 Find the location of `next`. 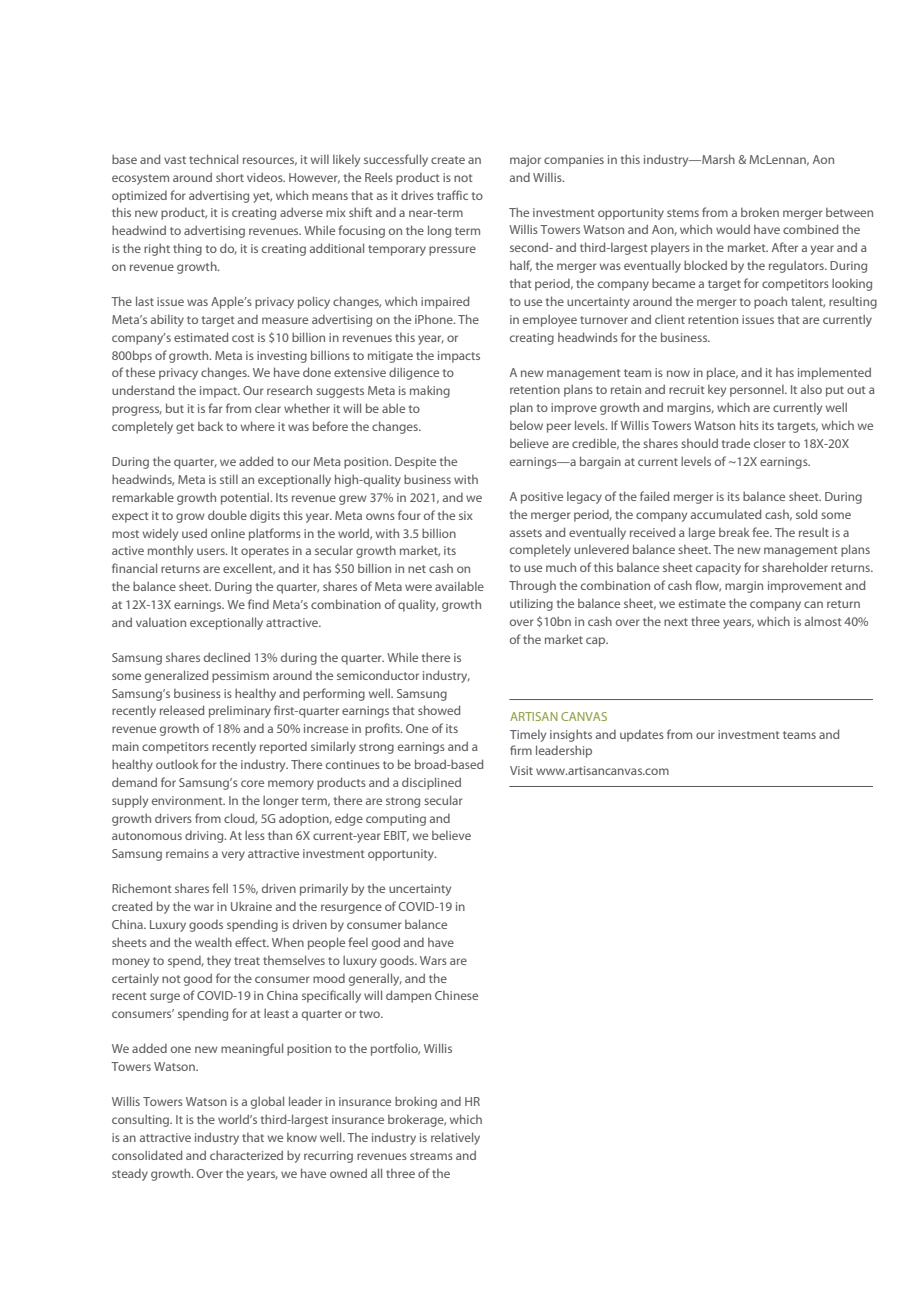

next is located at coordinates (676, 622).
